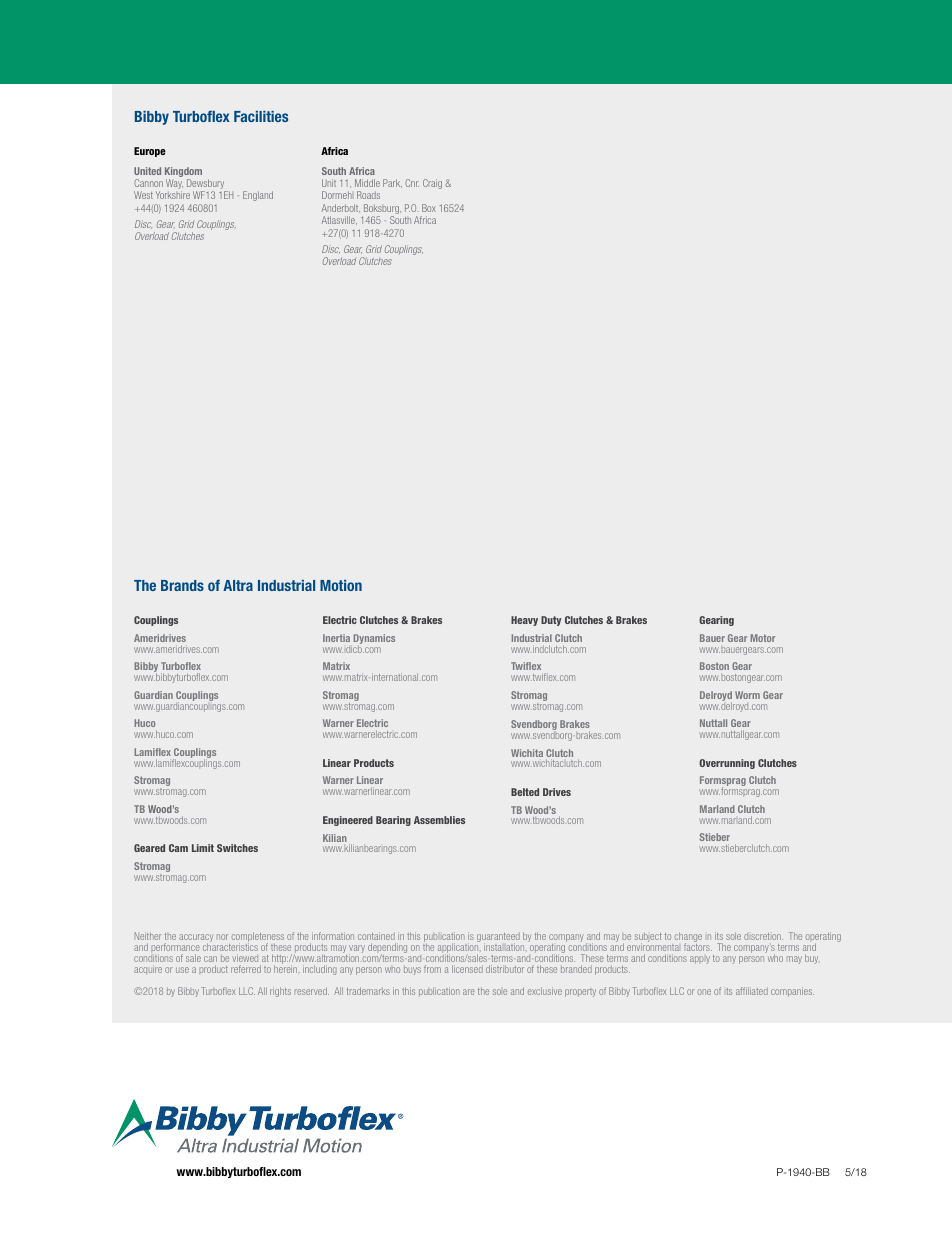 Image resolution: width=952 pixels, height=1233 pixels. What do you see at coordinates (467, 969) in the page?
I see `licensed` at bounding box center [467, 969].
